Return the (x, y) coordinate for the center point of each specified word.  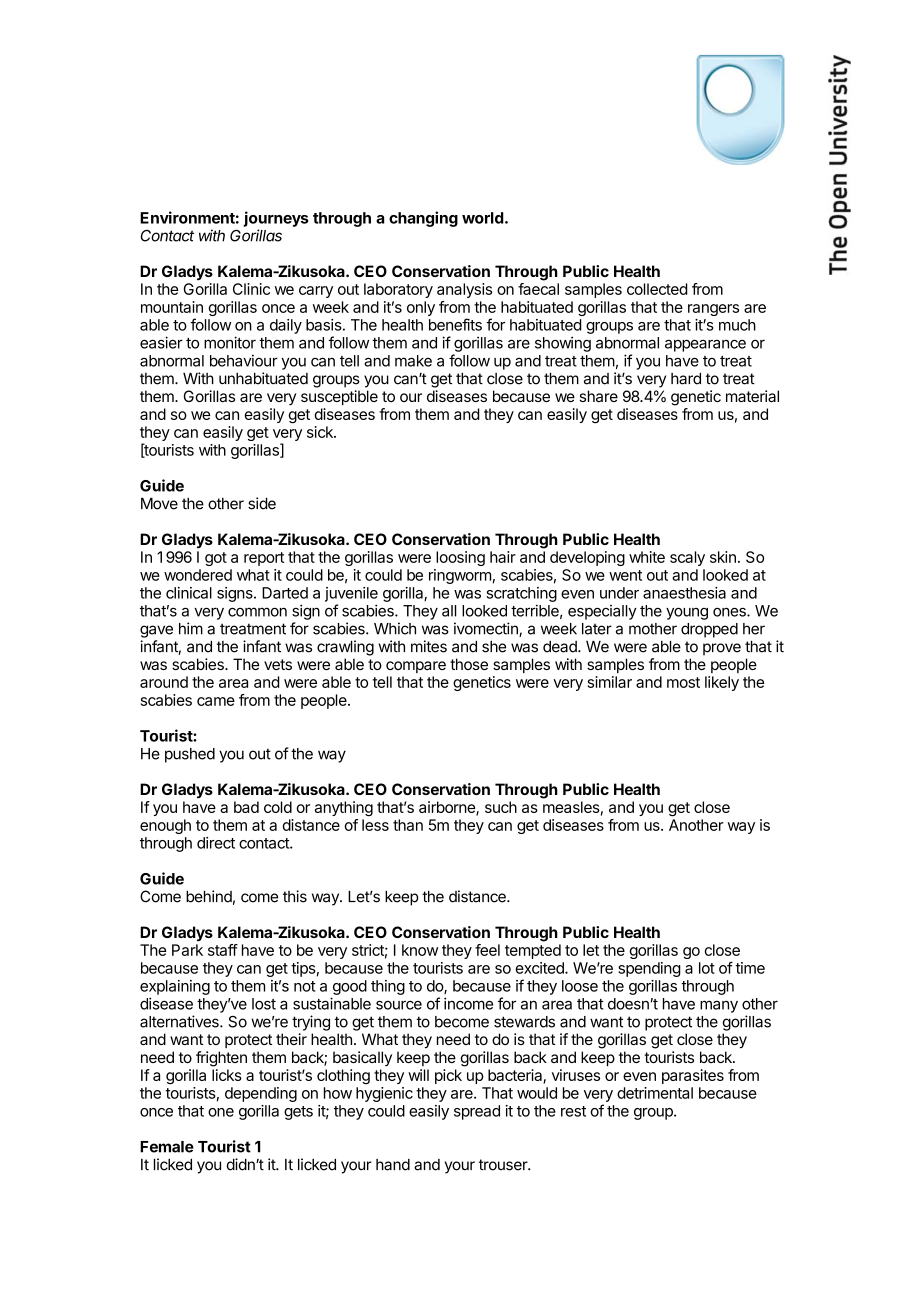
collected (657, 289)
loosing (460, 558)
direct (216, 843)
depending (261, 1094)
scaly (687, 558)
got (216, 559)
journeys (276, 219)
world (483, 218)
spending (649, 969)
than (408, 825)
